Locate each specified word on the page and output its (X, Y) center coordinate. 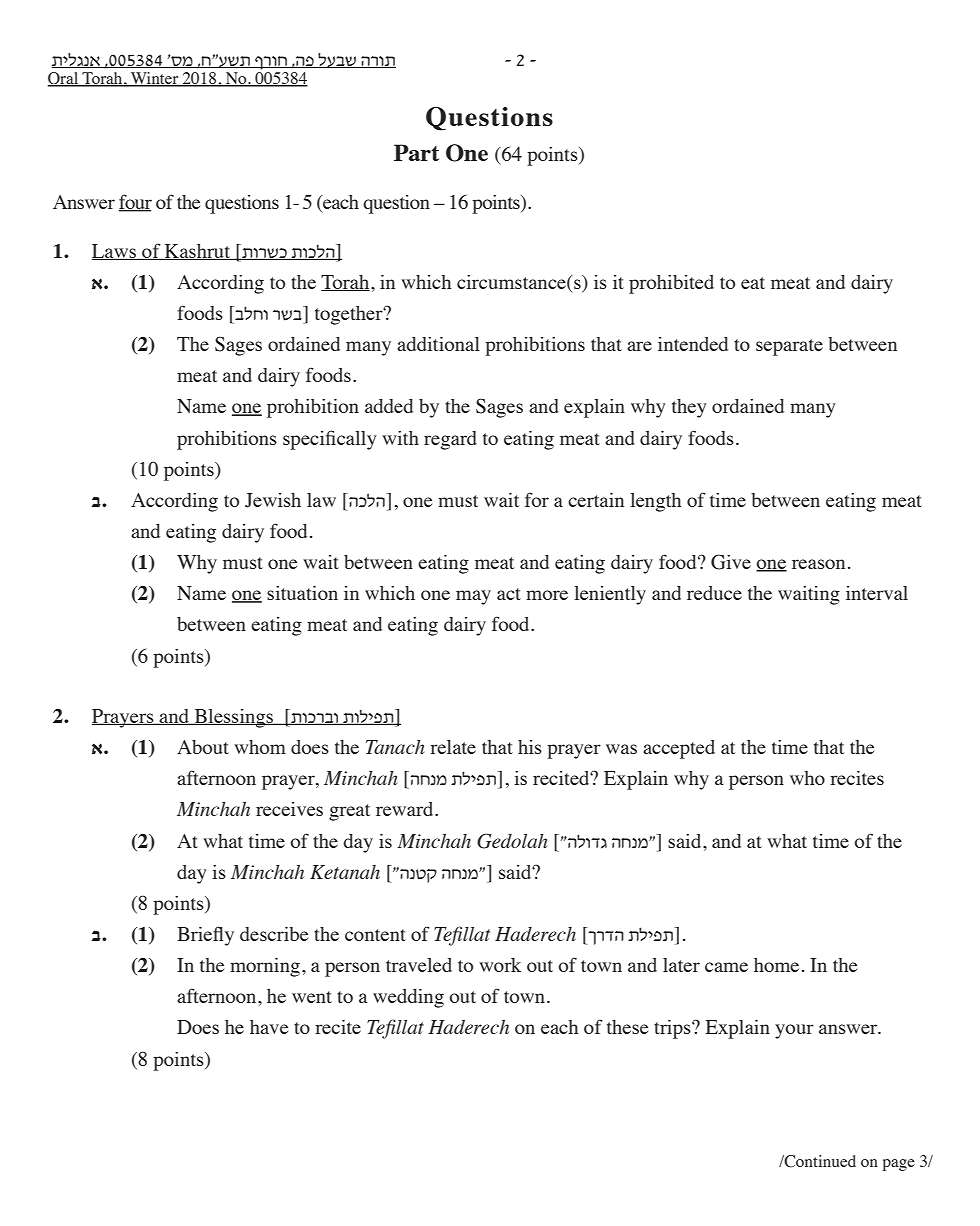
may (473, 597)
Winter (155, 79)
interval (877, 593)
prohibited (671, 284)
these (627, 1027)
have (269, 1027)
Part (416, 152)
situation (302, 593)
